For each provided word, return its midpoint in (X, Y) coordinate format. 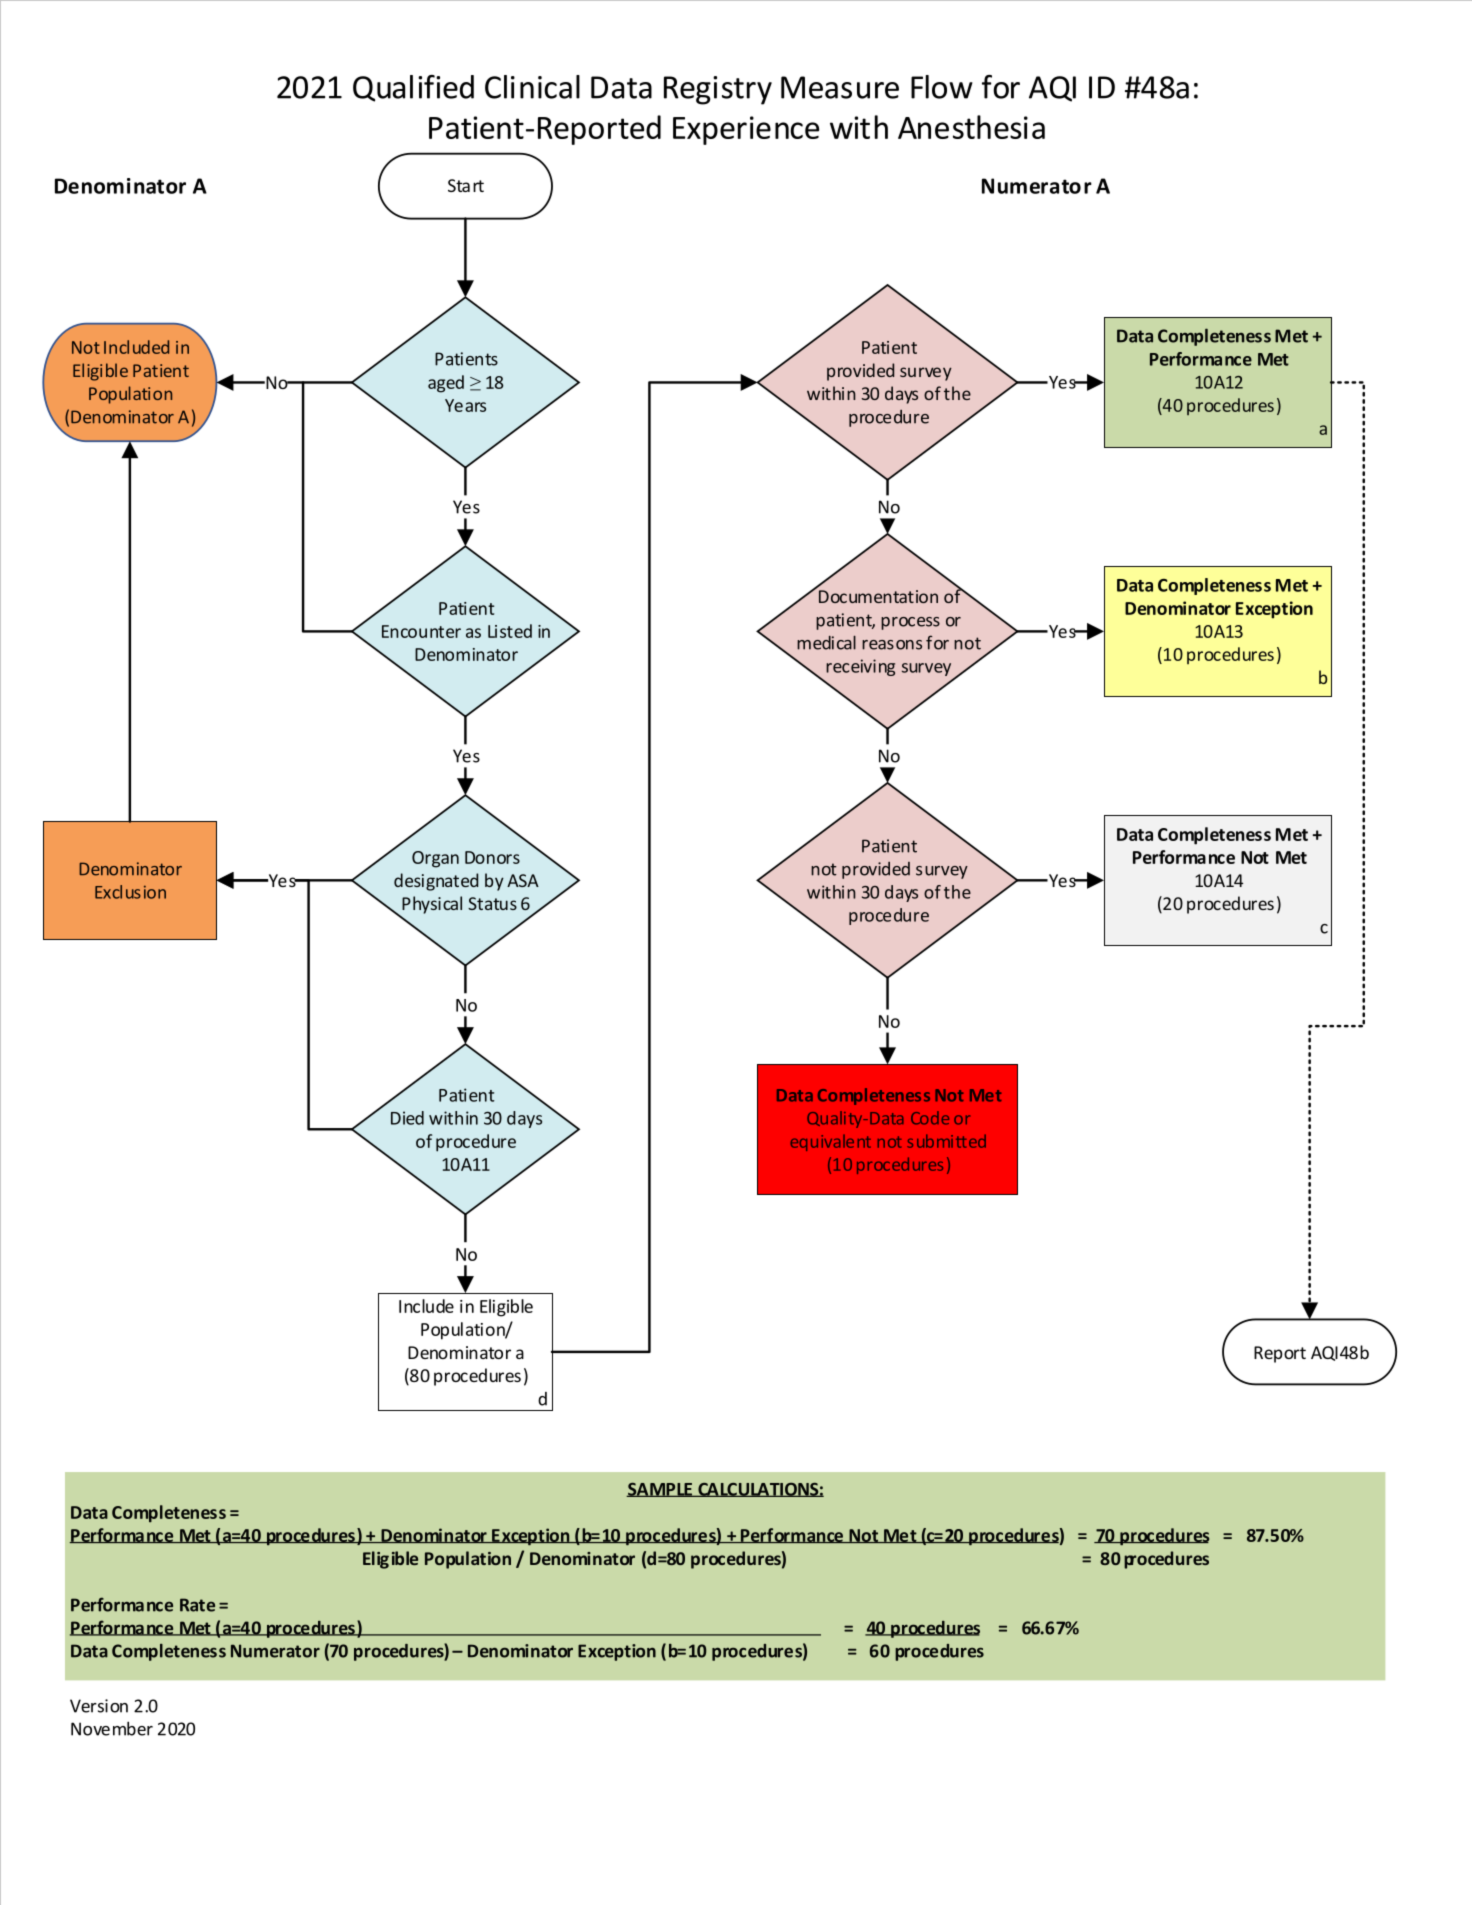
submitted (946, 1141)
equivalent (831, 1143)
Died (407, 1118)
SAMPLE (660, 1490)
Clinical (532, 87)
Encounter (421, 631)
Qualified (413, 88)
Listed (510, 631)
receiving (860, 667)
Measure (840, 87)
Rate (197, 1605)
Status (492, 903)
